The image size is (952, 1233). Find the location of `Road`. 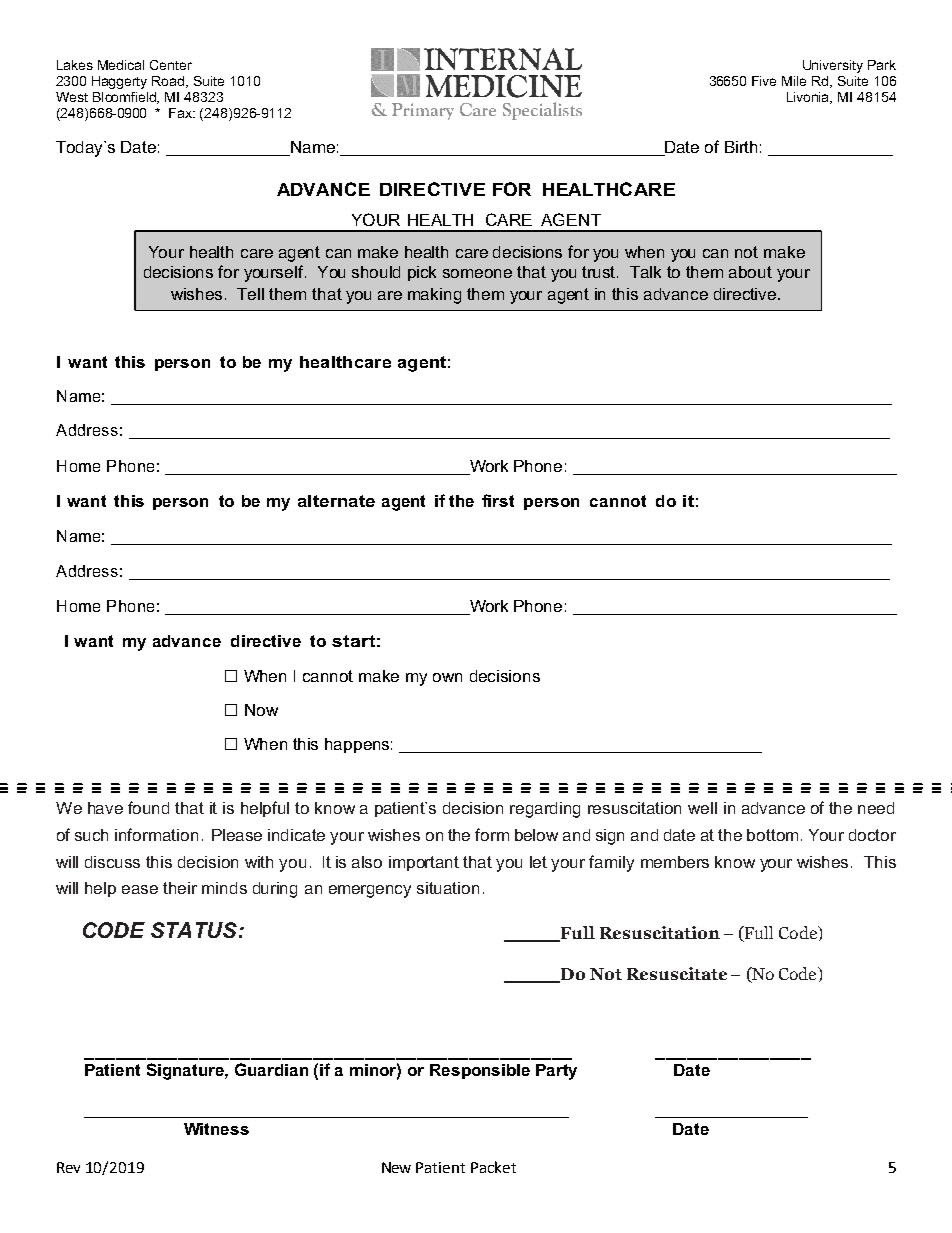

Road is located at coordinates (169, 82).
